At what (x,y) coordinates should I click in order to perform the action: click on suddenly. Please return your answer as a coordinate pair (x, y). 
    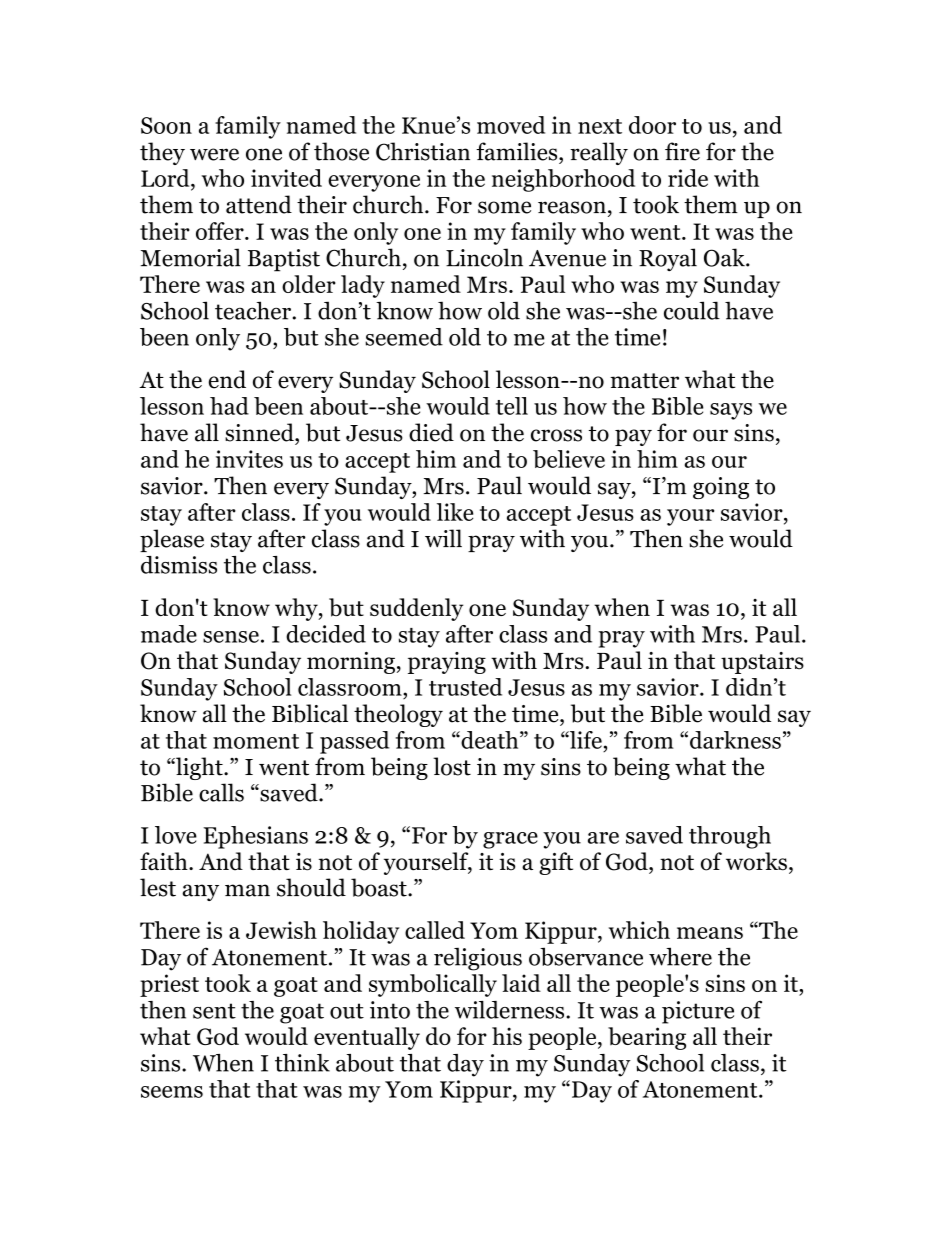
    Looking at the image, I should click on (416, 609).
